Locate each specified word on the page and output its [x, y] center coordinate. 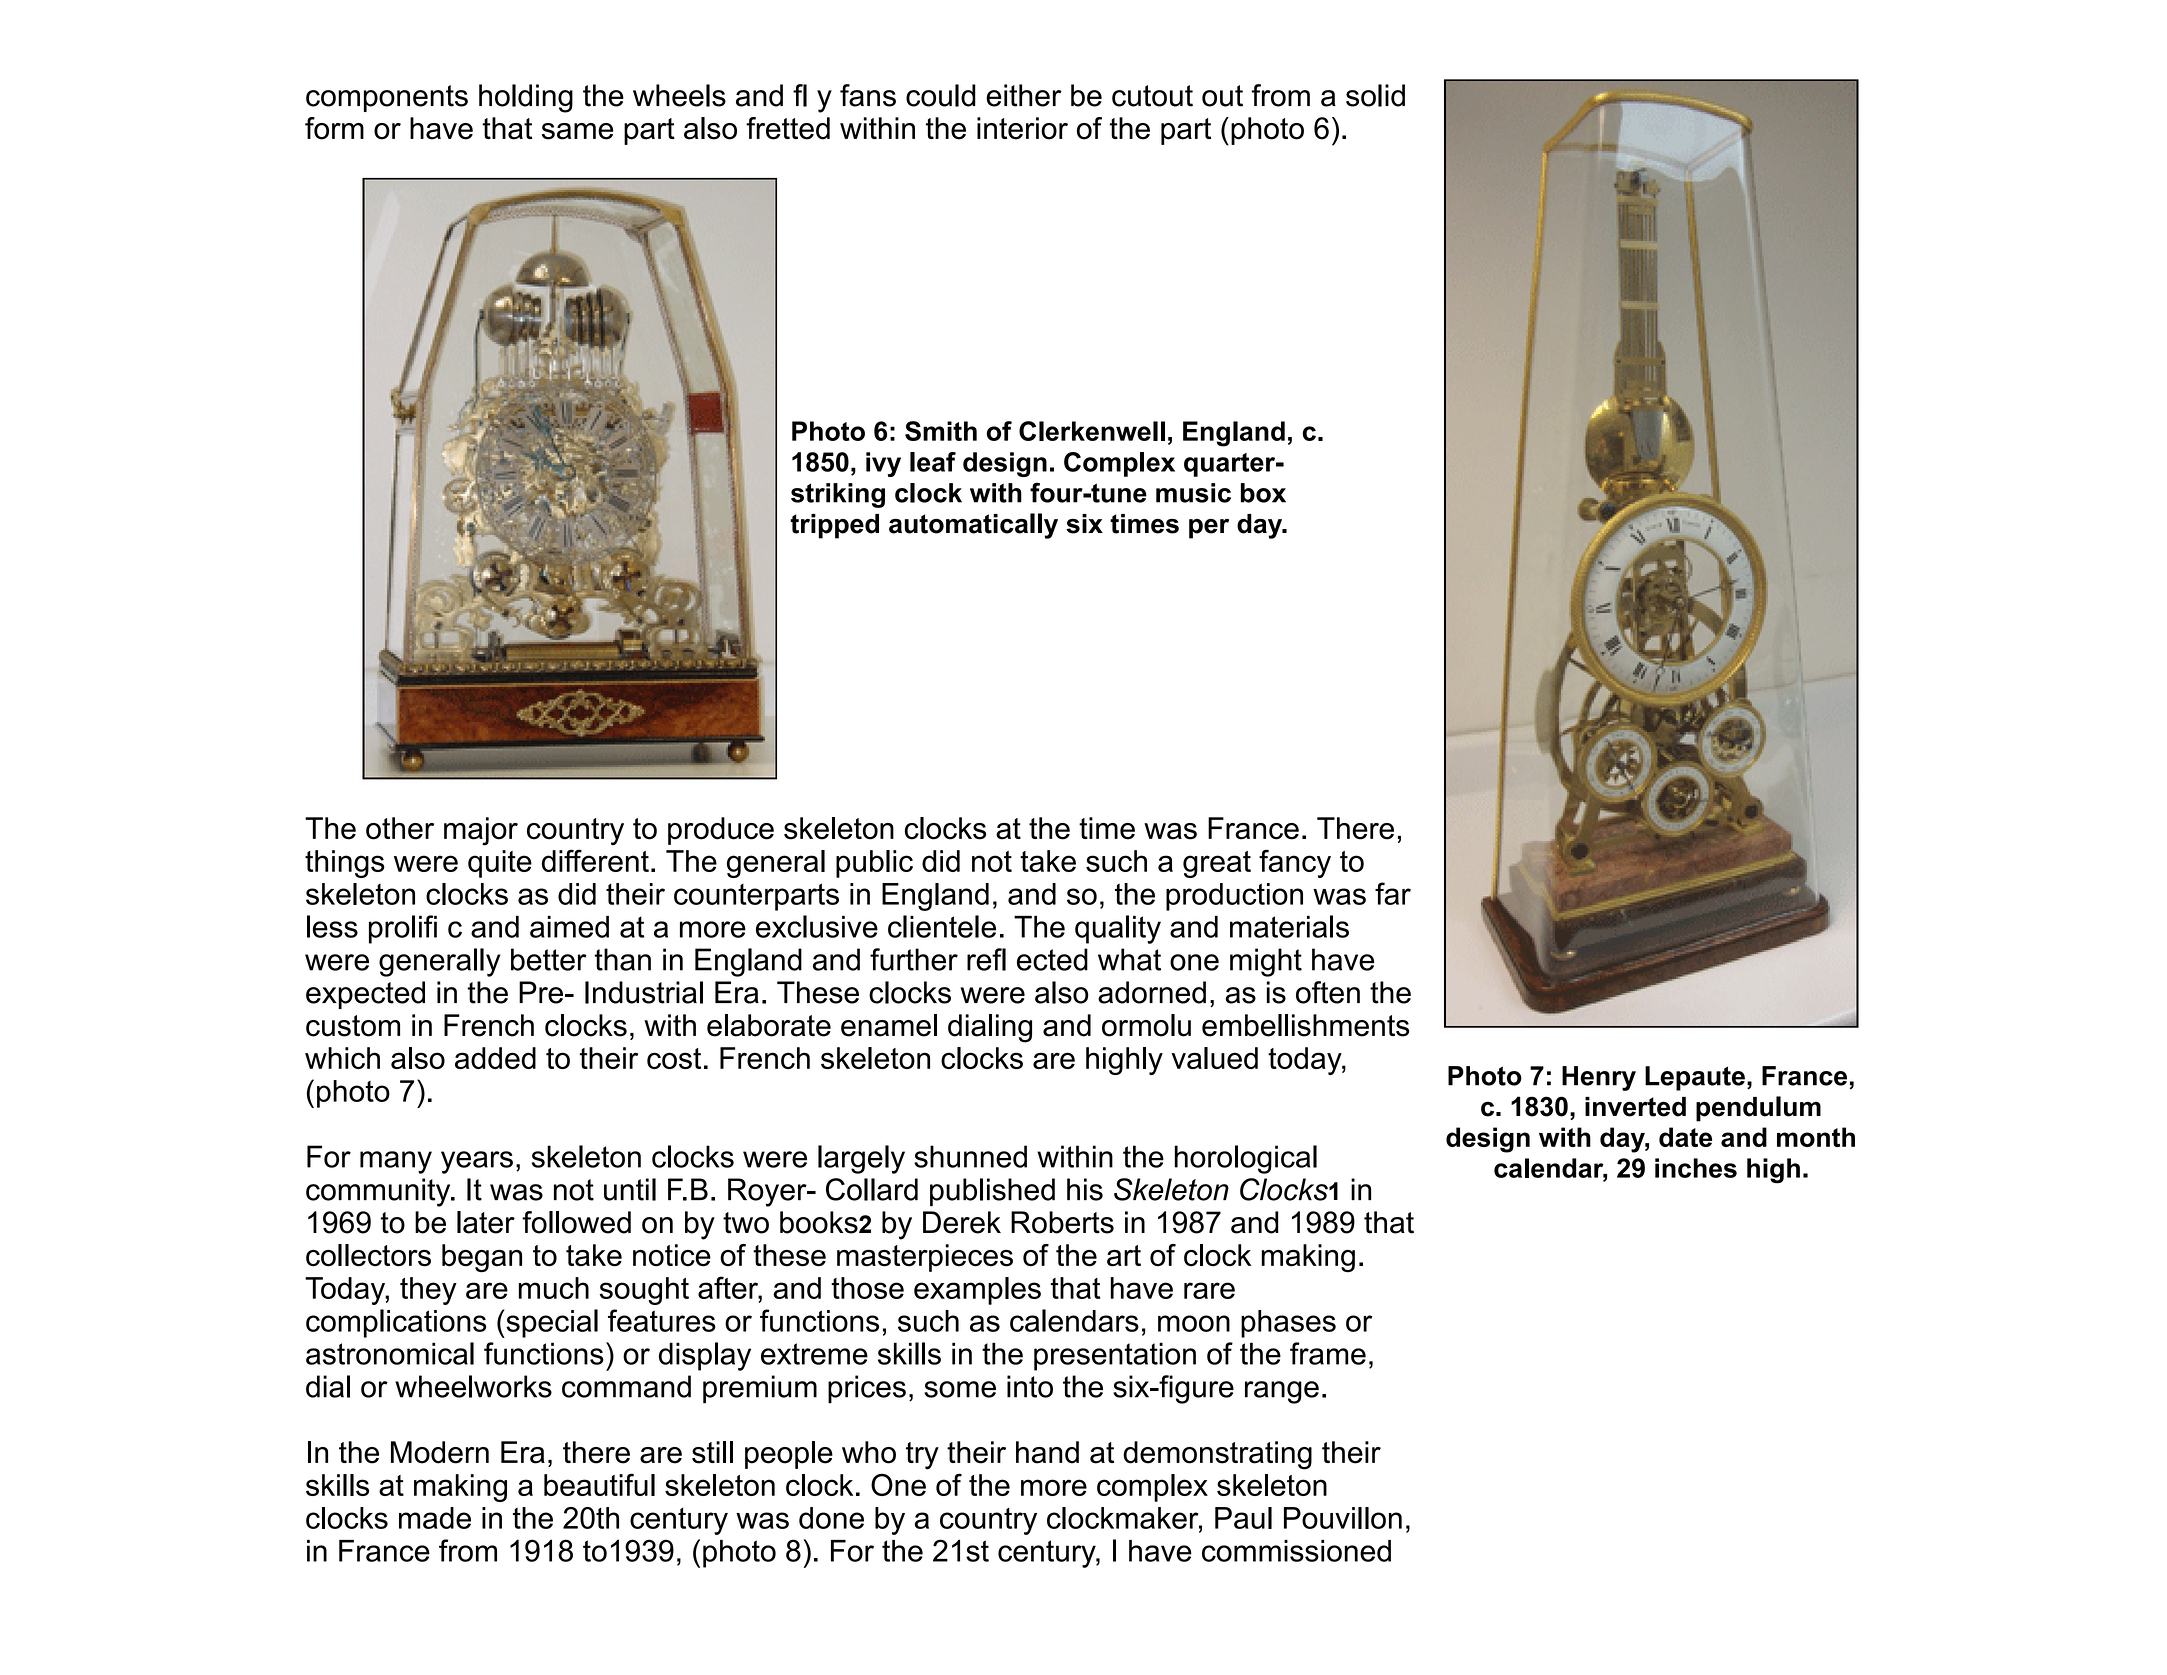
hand [1047, 1452]
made [435, 1518]
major [481, 831]
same [577, 131]
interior [1022, 128]
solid [1375, 95]
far [1393, 893]
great [1217, 864]
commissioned [1296, 1551]
